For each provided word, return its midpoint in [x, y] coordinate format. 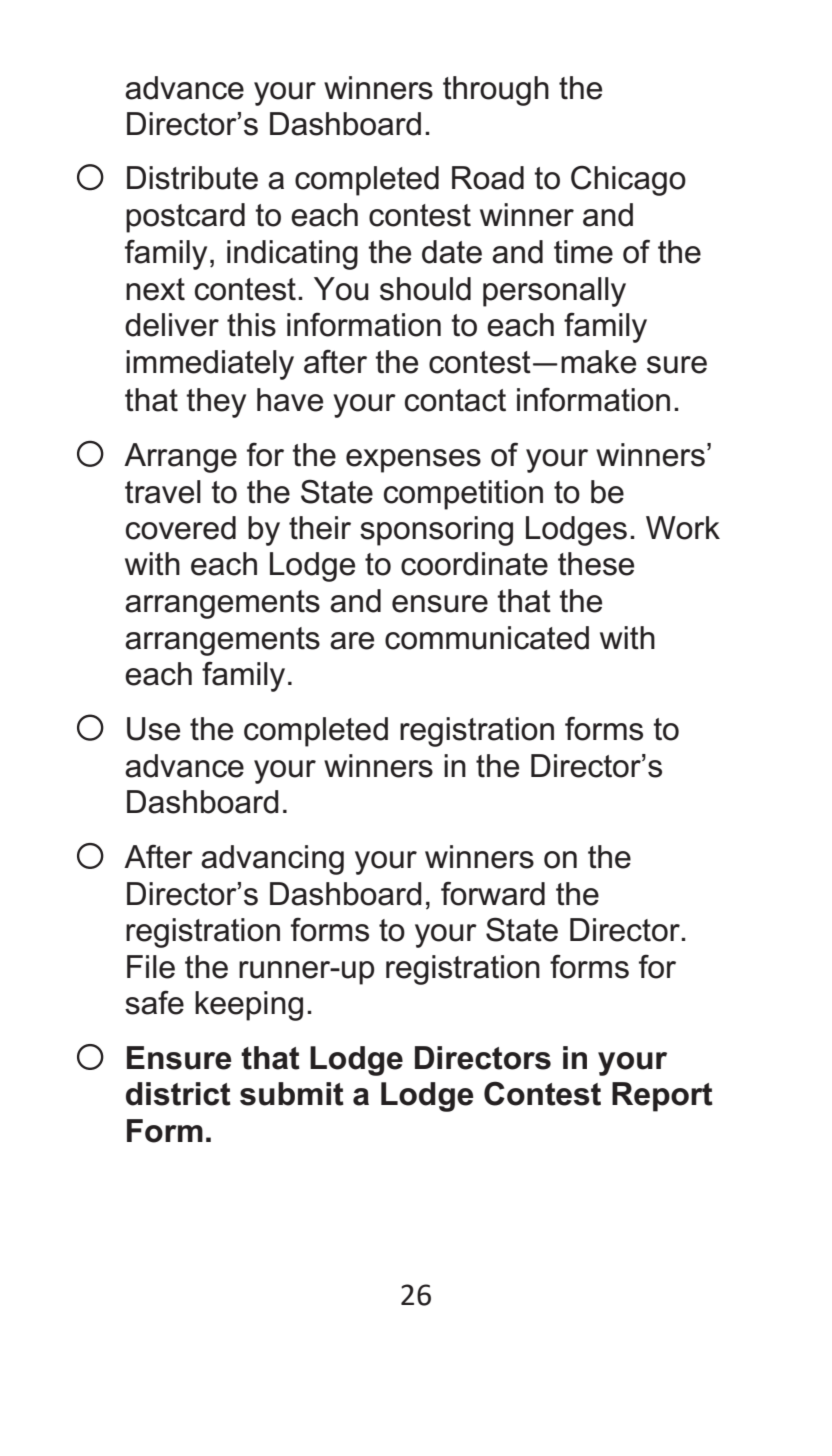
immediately [210, 365]
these [596, 564]
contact [455, 400]
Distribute [192, 178]
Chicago [628, 181]
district [178, 1094]
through [496, 91]
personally [554, 292]
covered [181, 528]
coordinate [474, 564]
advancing [272, 860]
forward [493, 893]
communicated [487, 638]
